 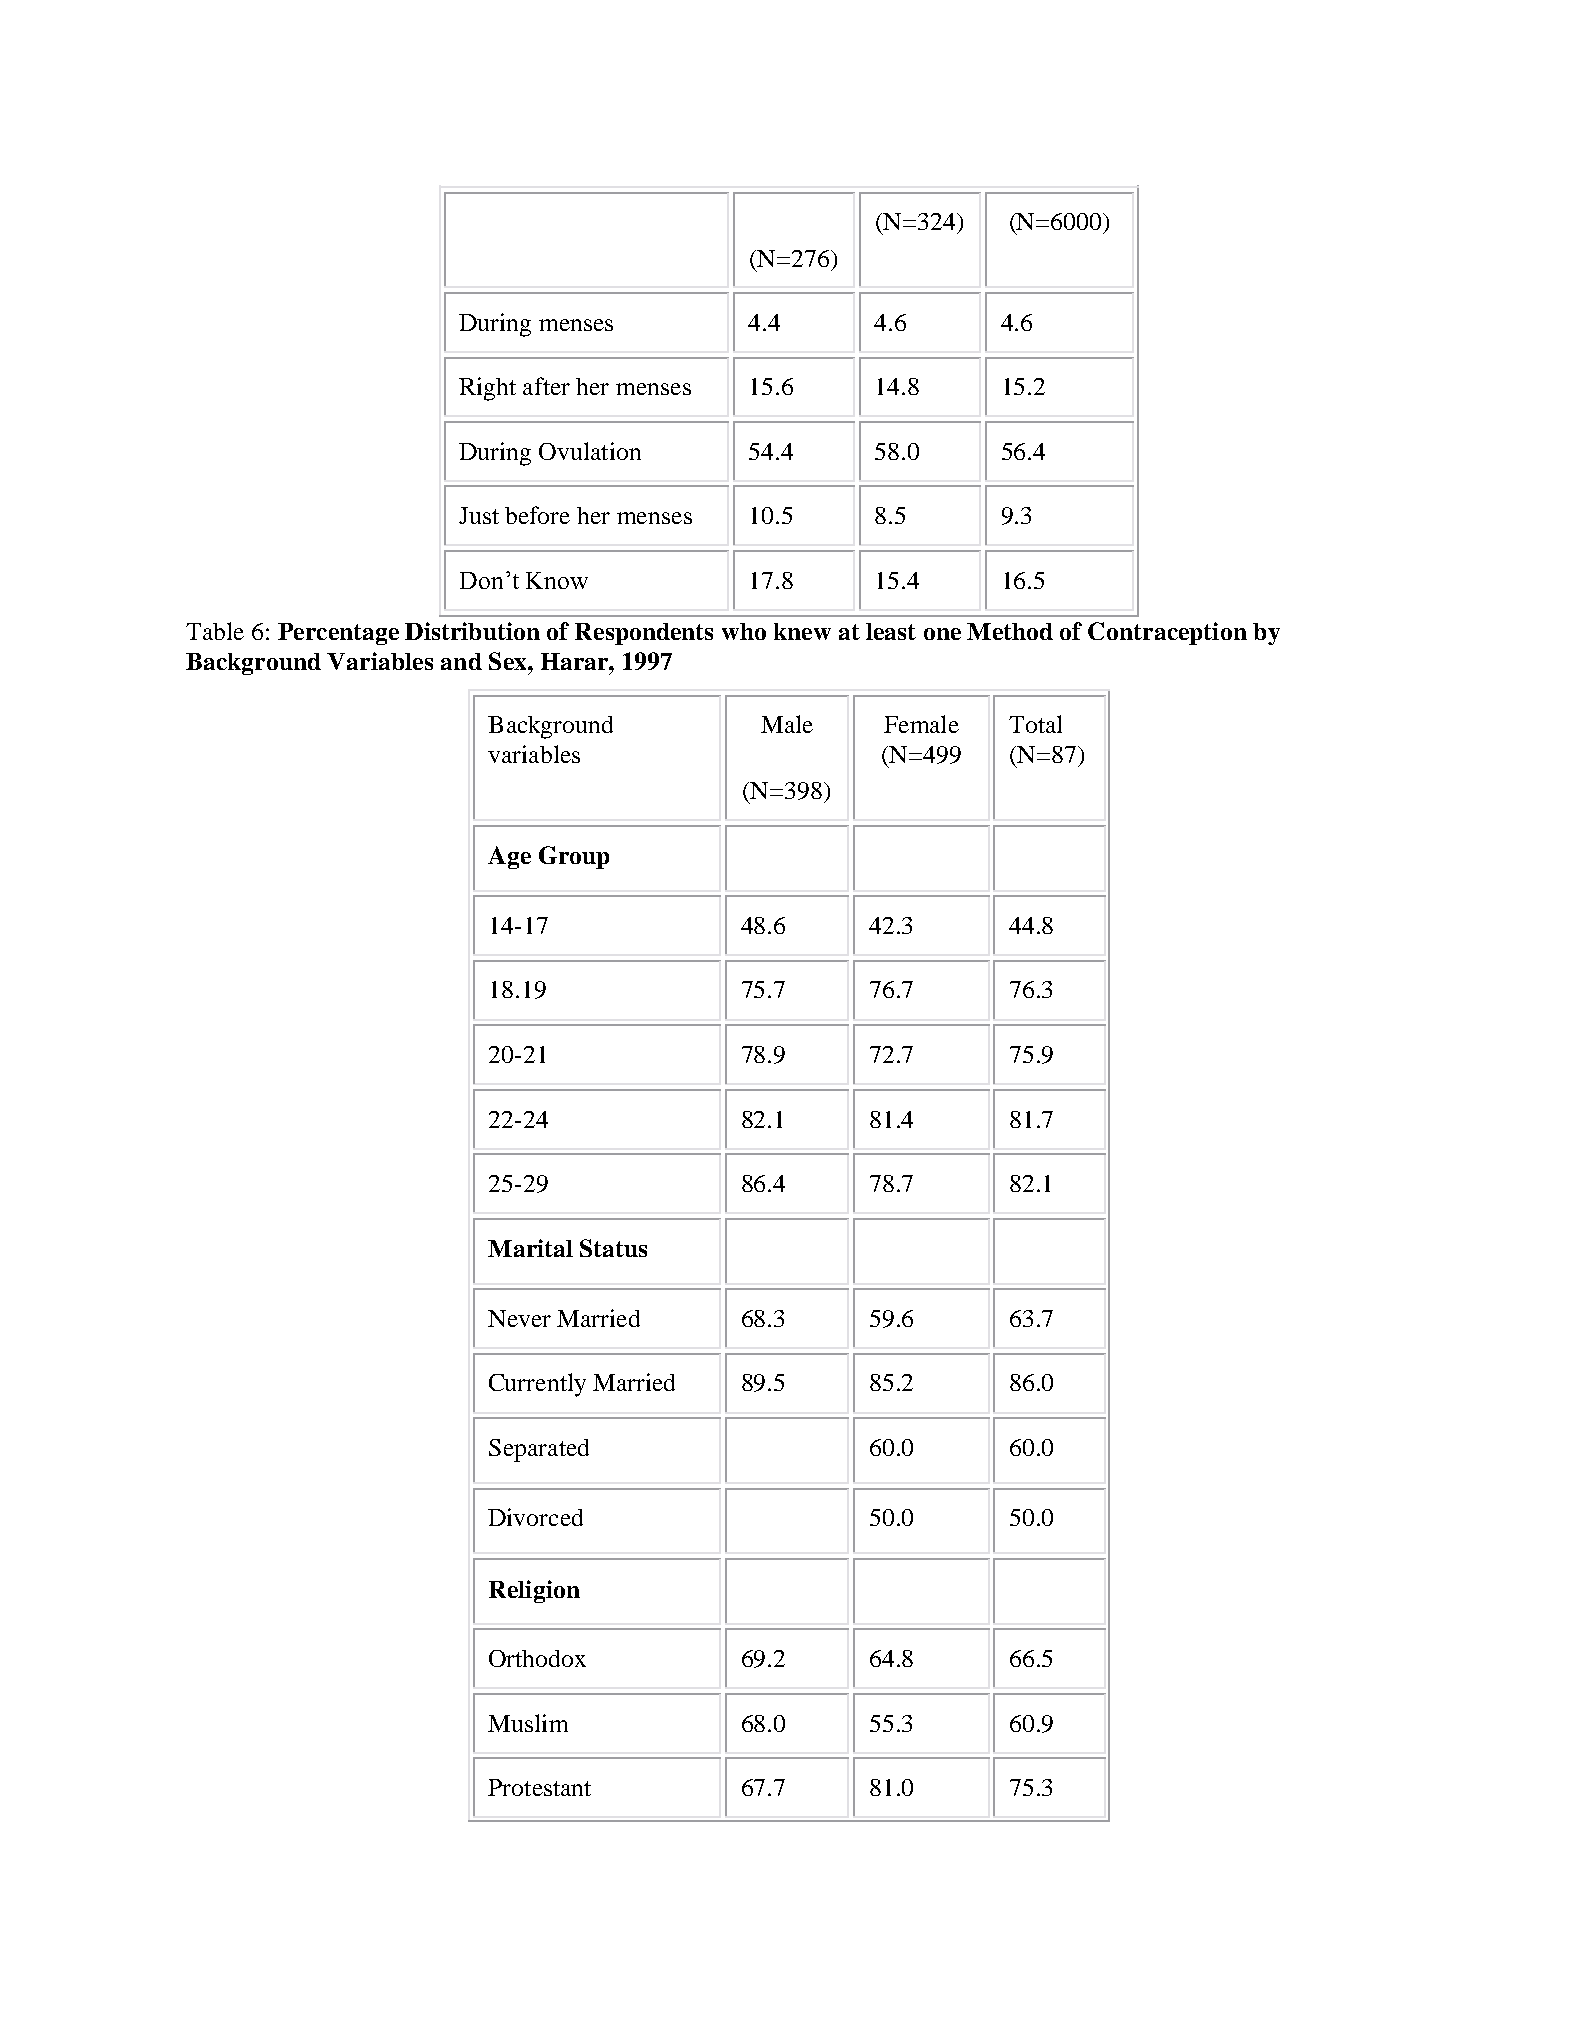 I want to click on Percentage, so click(x=338, y=634).
